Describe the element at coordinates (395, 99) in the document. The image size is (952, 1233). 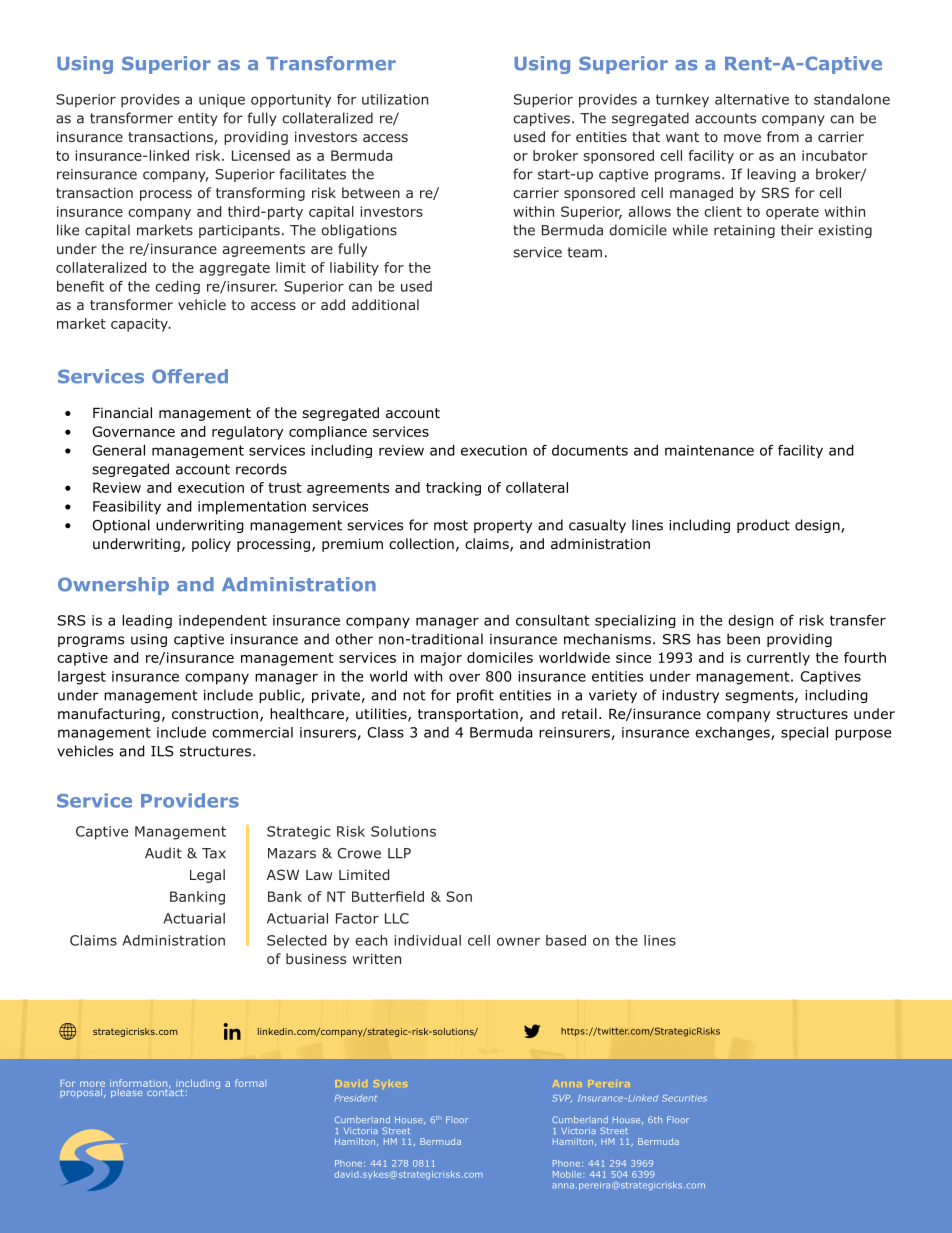
I see `utilization` at that location.
